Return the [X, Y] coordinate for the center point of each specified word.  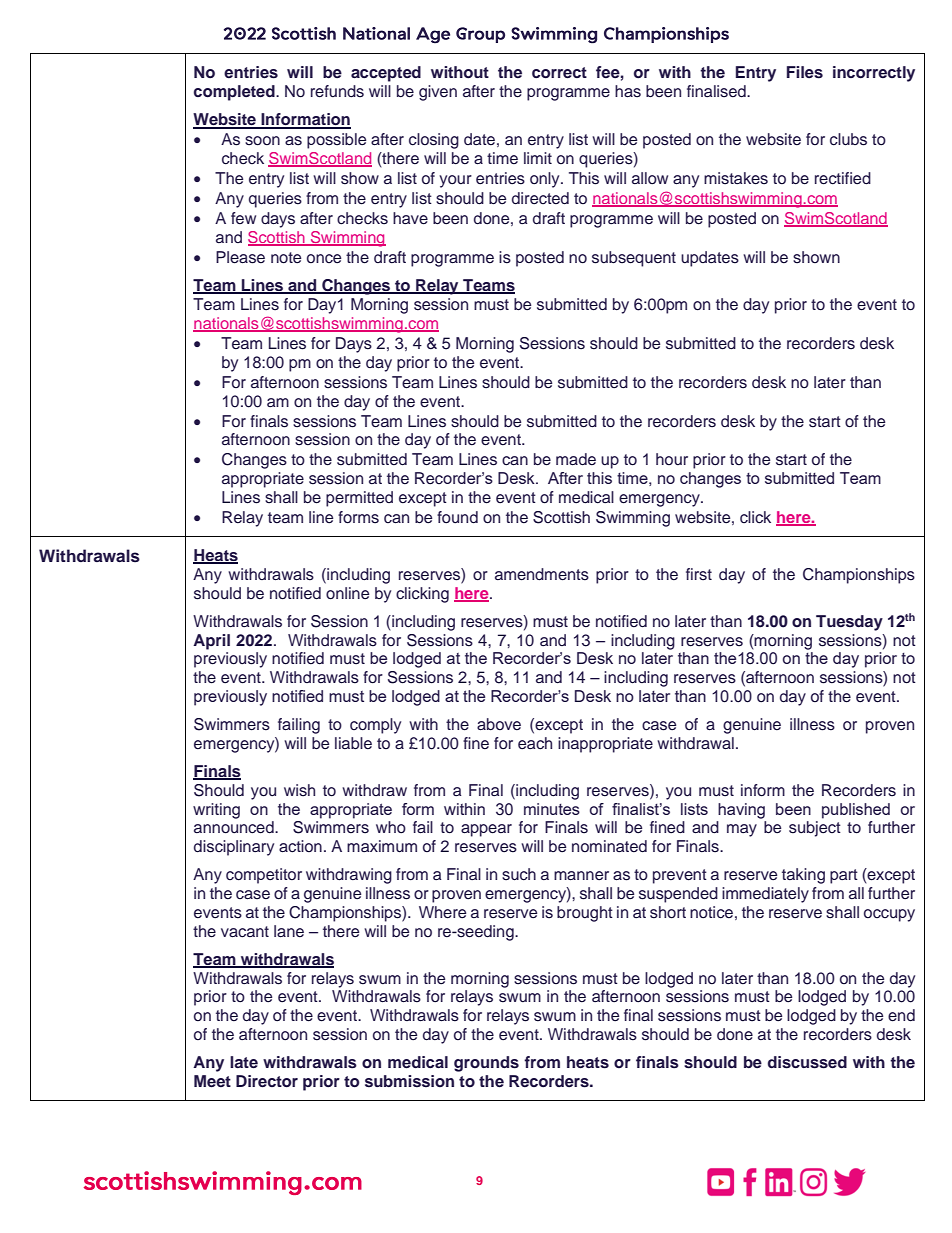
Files [805, 72]
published [856, 811]
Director [267, 1081]
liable [353, 743]
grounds [486, 1064]
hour [672, 459]
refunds [337, 91]
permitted [359, 499]
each [535, 743]
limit [538, 158]
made [576, 459]
